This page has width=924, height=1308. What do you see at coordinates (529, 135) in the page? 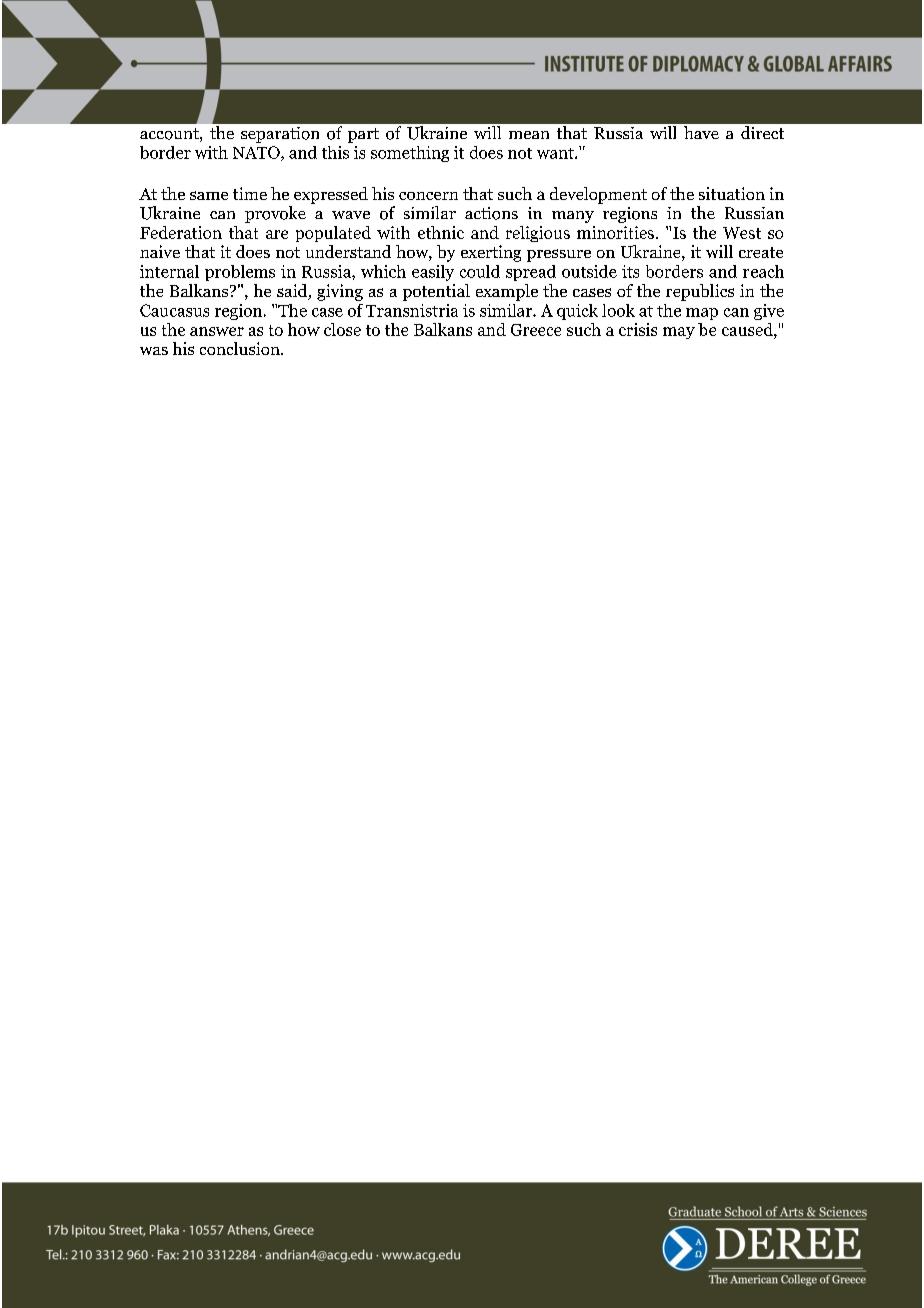
I see `mean` at bounding box center [529, 135].
